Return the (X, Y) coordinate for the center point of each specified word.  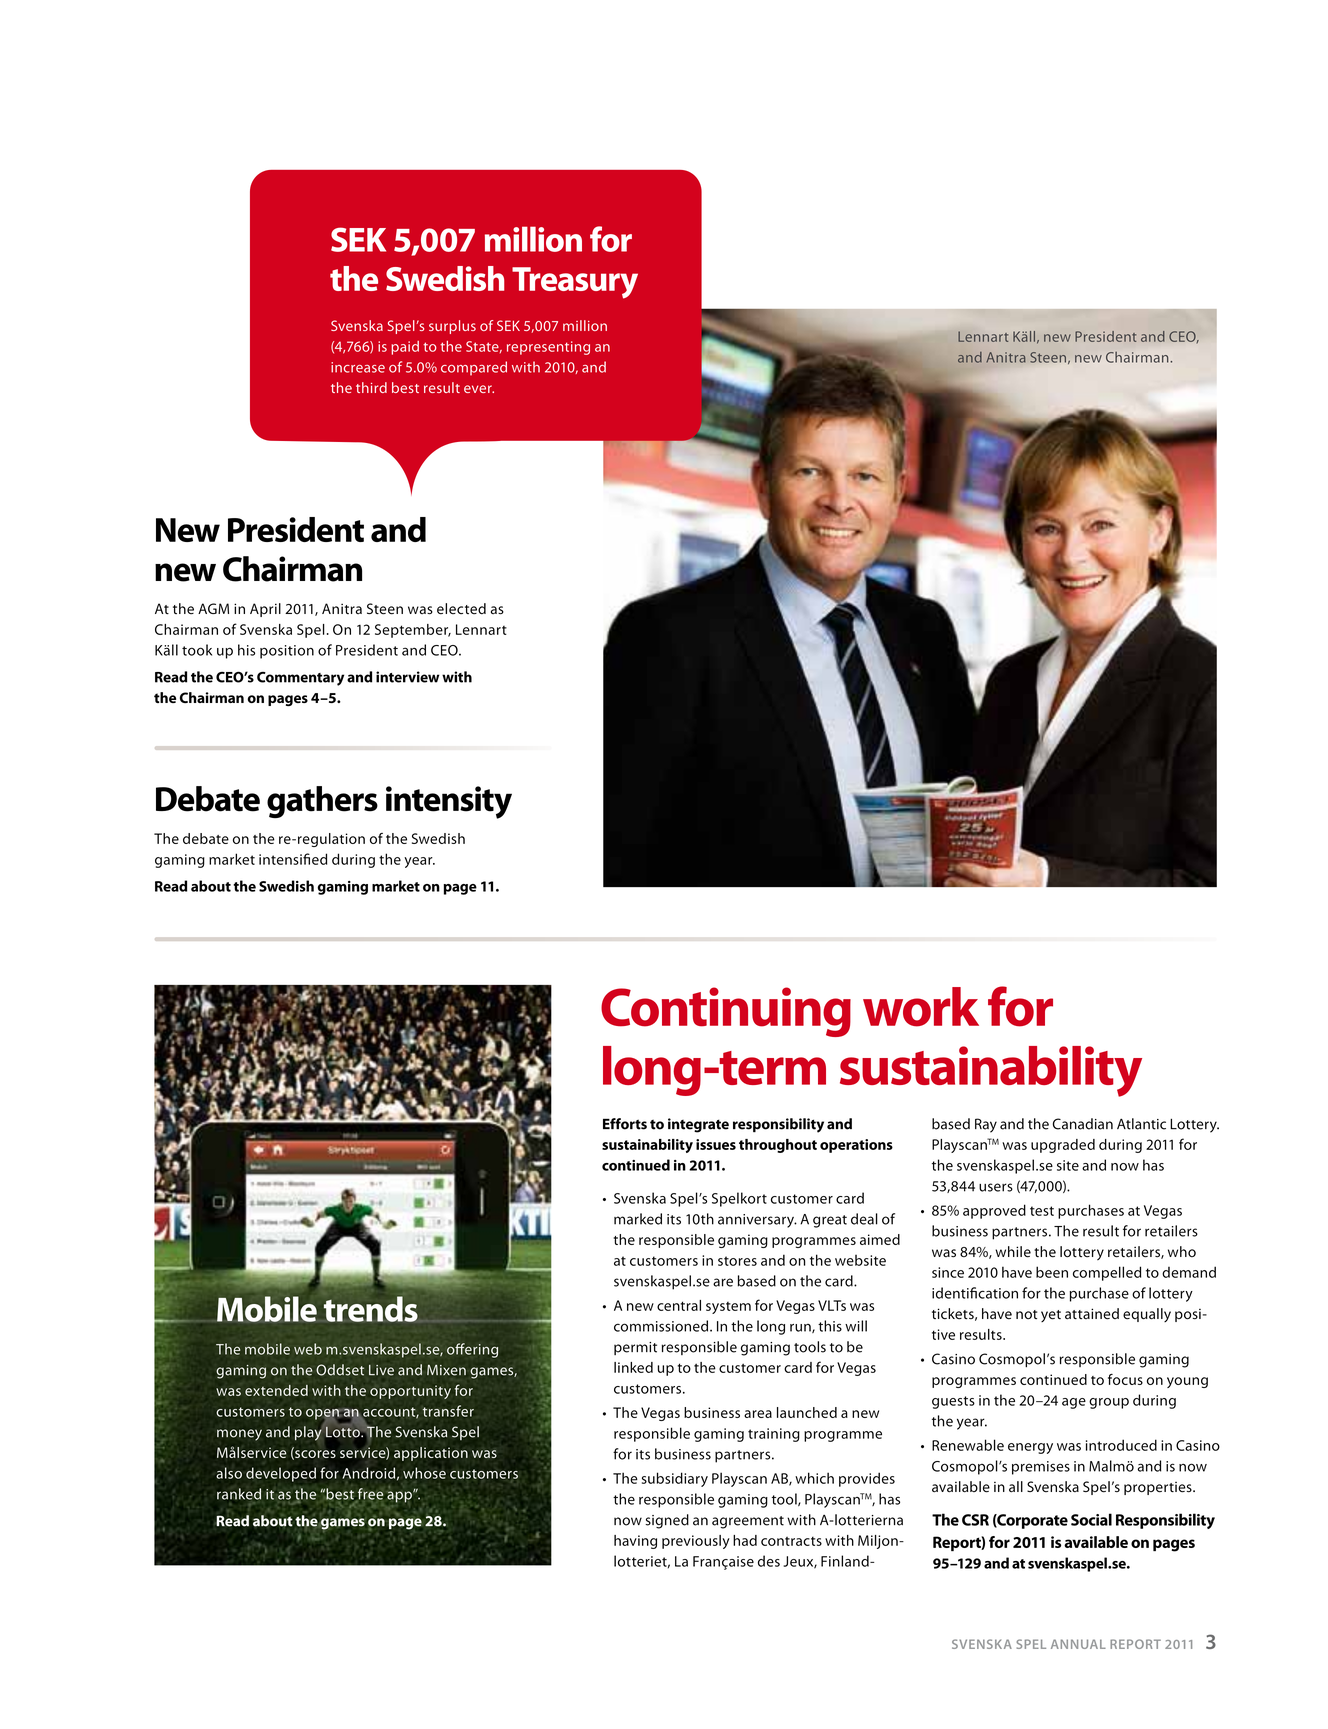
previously (696, 1542)
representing (548, 348)
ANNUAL (1078, 1644)
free (369, 1495)
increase (358, 367)
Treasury (575, 283)
